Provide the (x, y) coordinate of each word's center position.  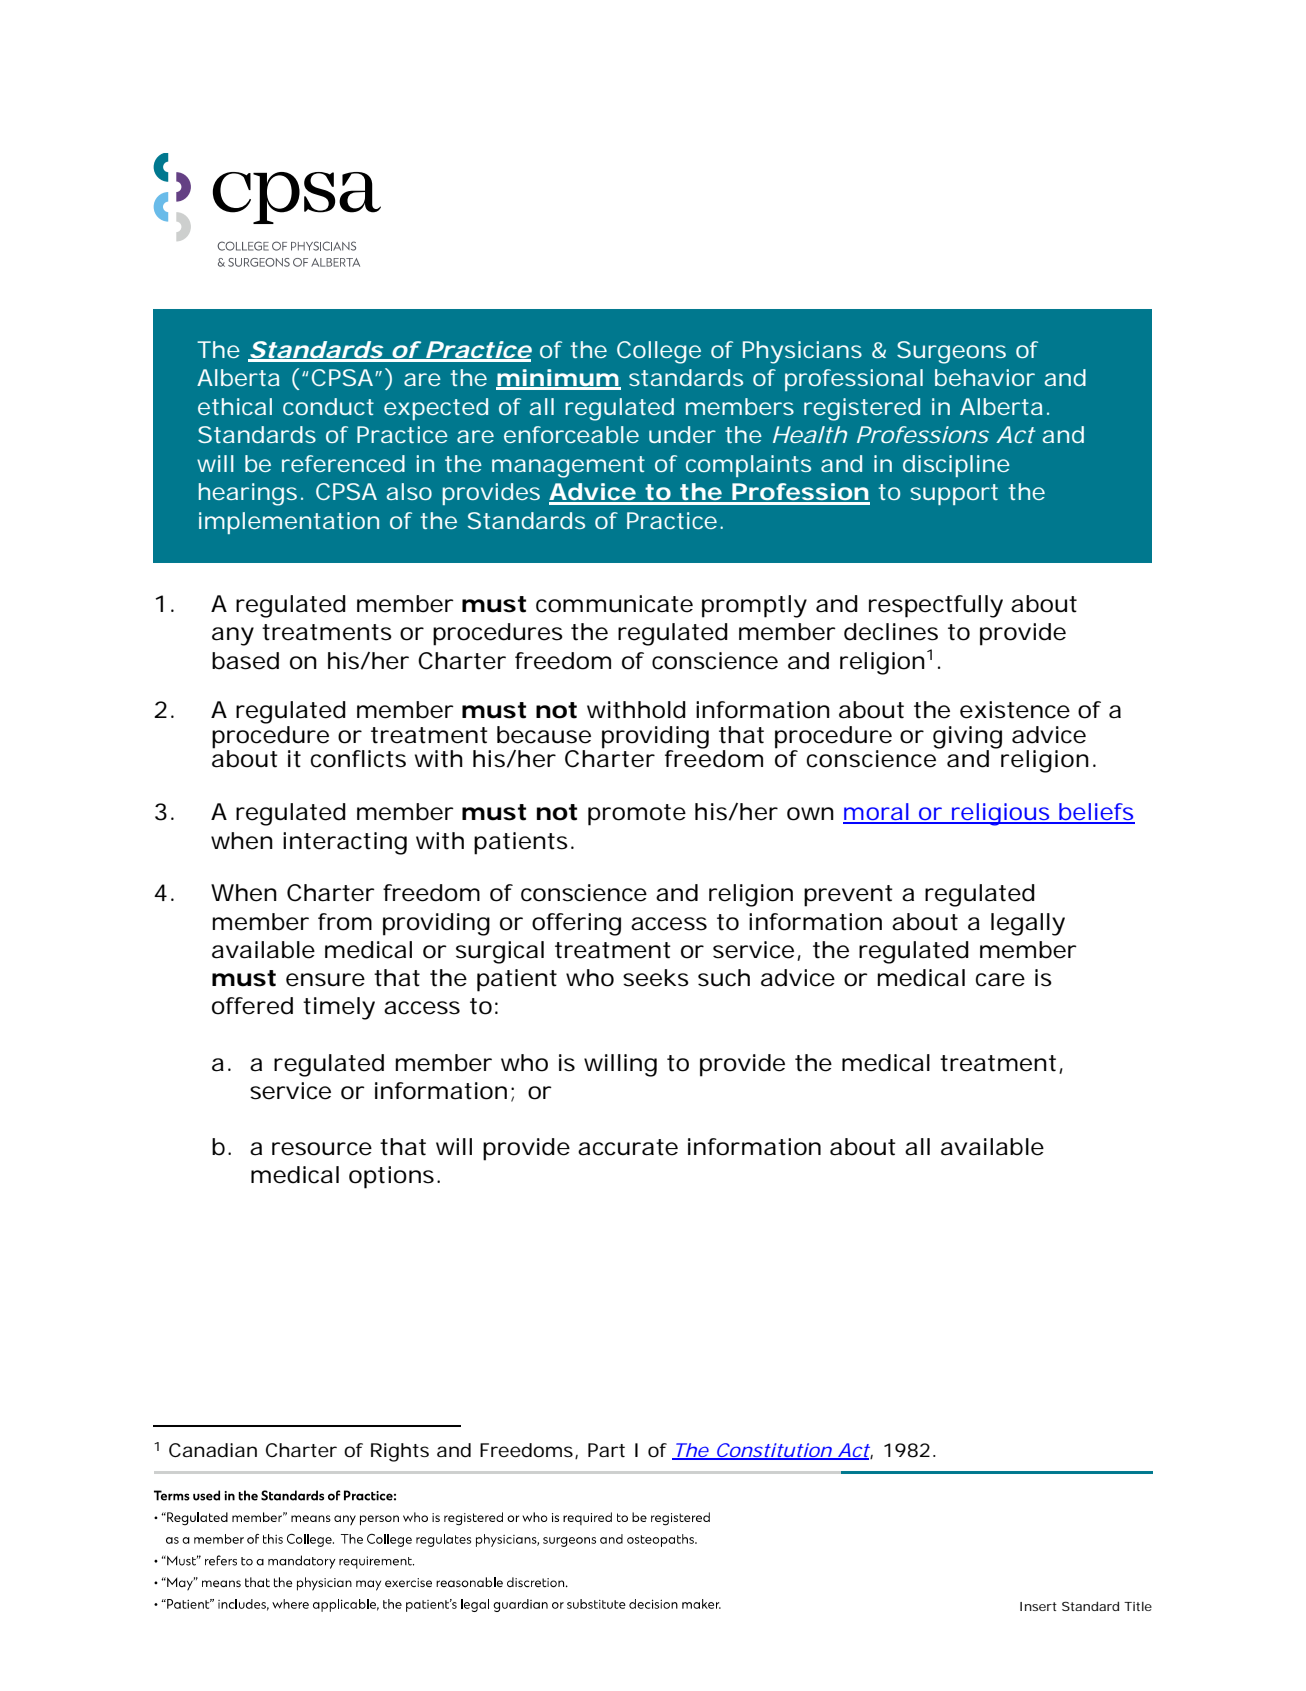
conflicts (358, 759)
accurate (628, 1147)
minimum (558, 379)
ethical (235, 406)
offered (252, 1006)
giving (967, 738)
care (1000, 980)
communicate (614, 604)
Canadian (213, 1450)
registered (862, 409)
